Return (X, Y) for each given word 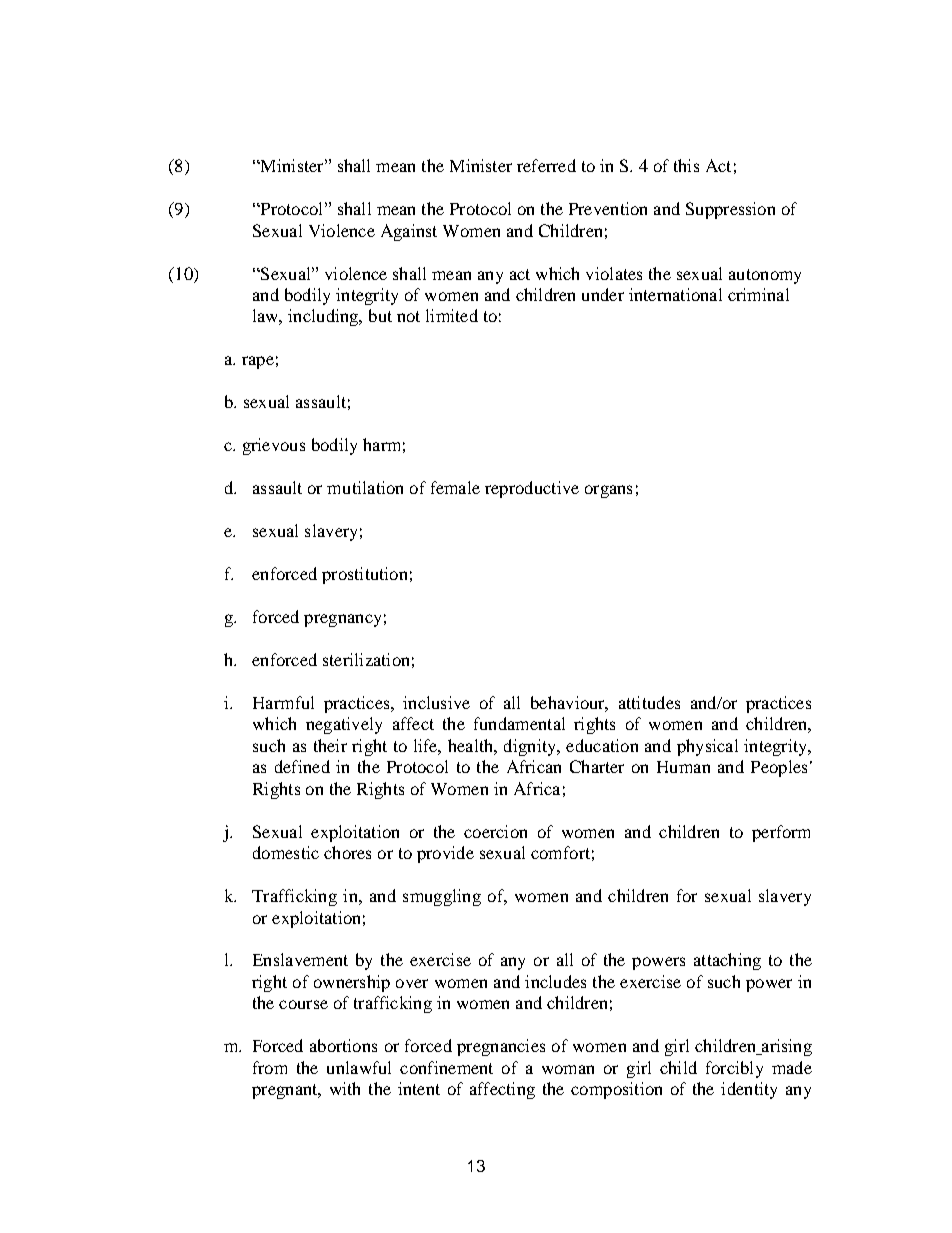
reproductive (532, 489)
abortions (343, 1045)
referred (546, 165)
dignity (531, 747)
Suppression (730, 210)
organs (608, 491)
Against (409, 232)
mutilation (365, 487)
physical (707, 747)
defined (302, 766)
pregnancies (501, 1047)
